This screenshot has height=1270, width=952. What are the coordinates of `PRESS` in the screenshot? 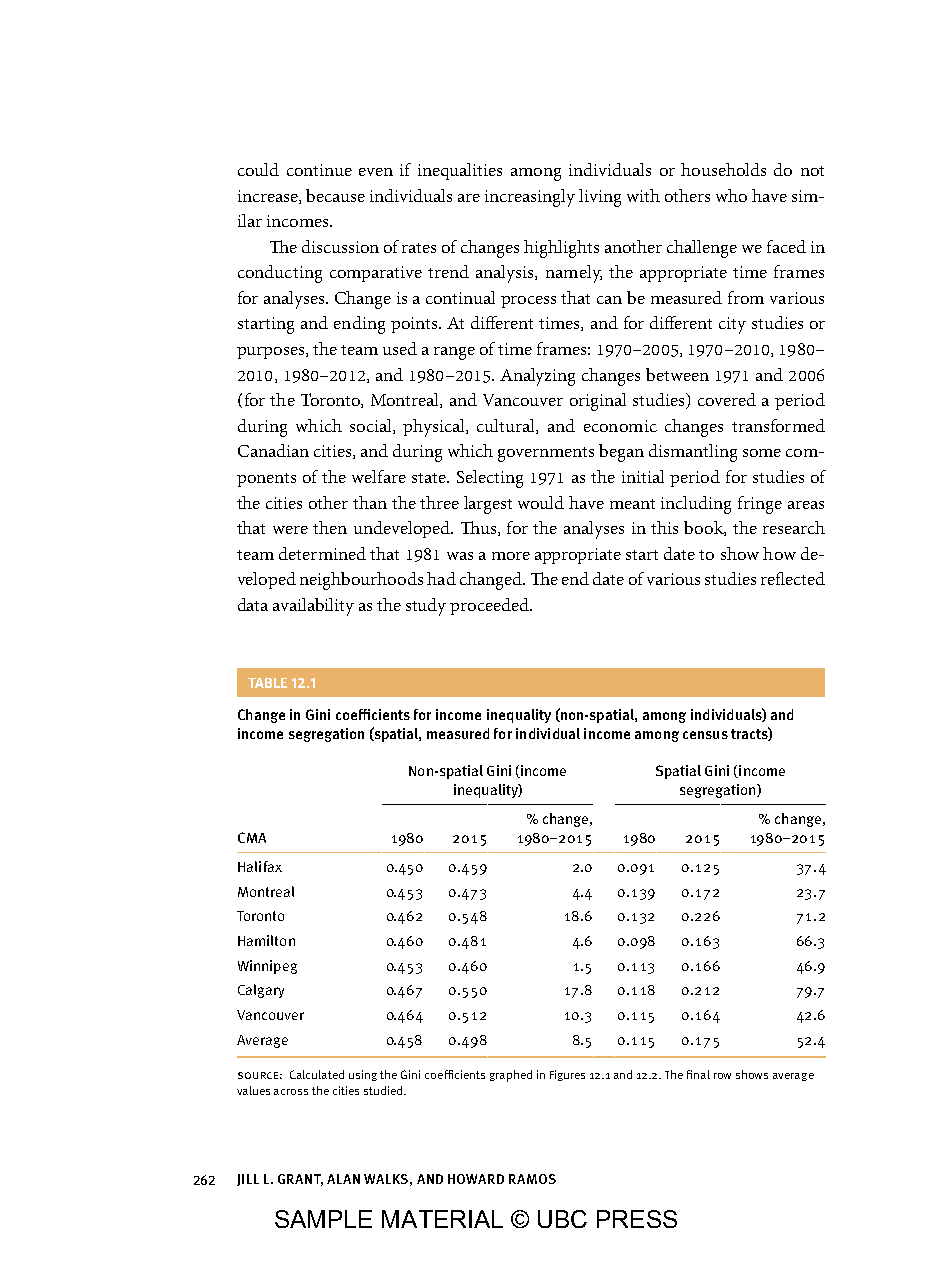 It's located at (637, 1219).
